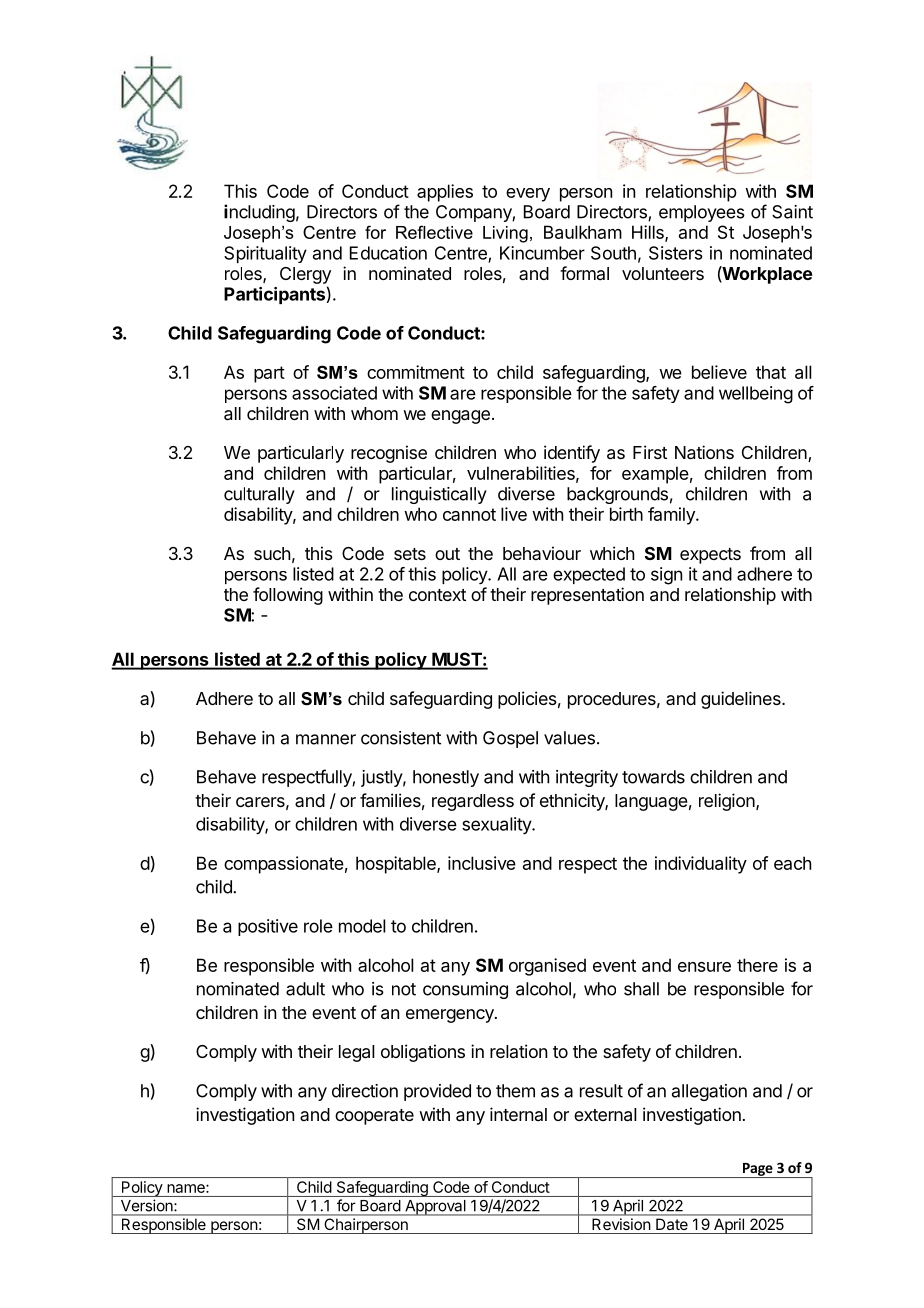 Image resolution: width=924 pixels, height=1308 pixels. What do you see at coordinates (742, 700) in the document?
I see `guidelines` at bounding box center [742, 700].
